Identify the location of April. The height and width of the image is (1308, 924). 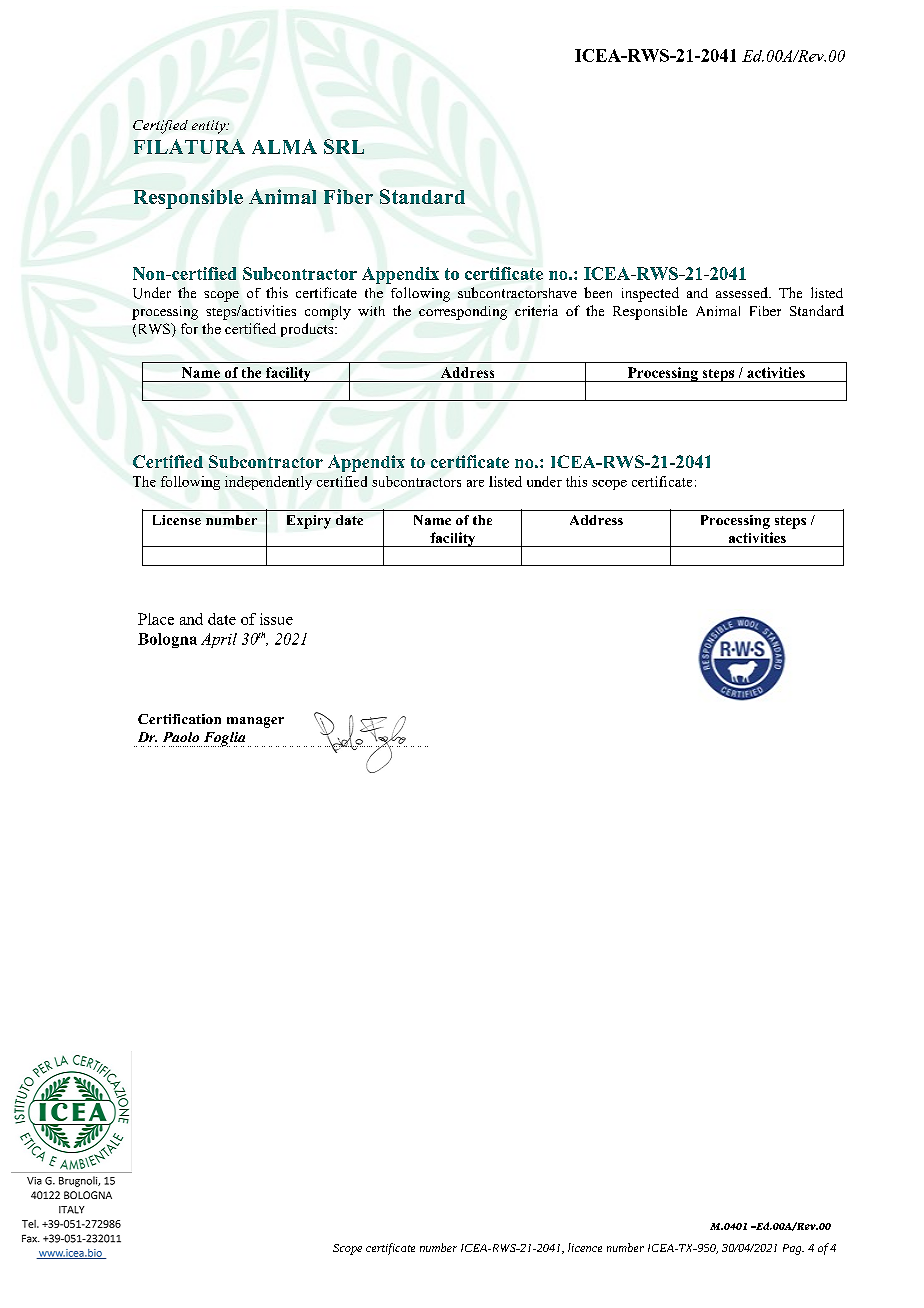
(219, 640).
